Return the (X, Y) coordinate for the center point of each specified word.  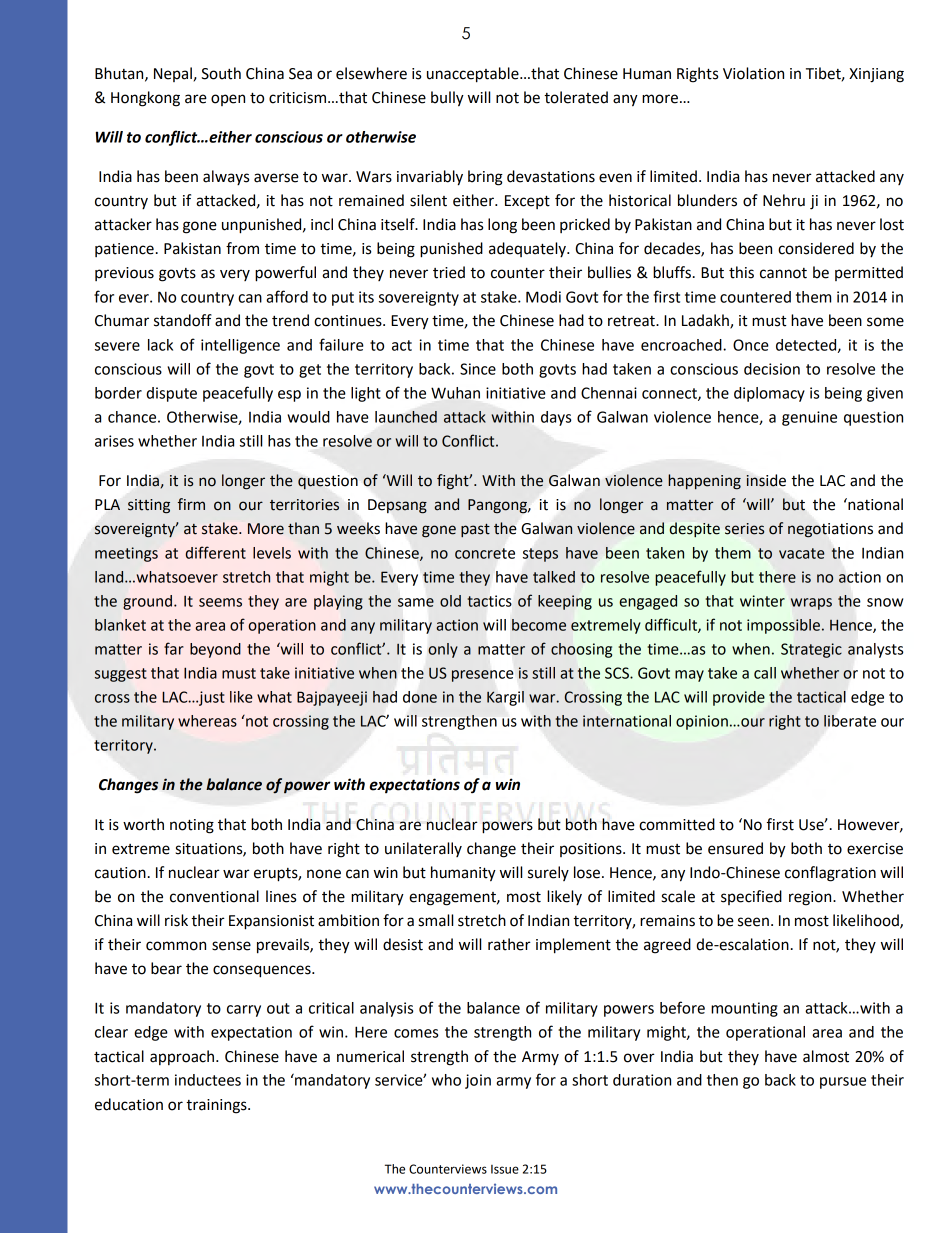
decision (772, 369)
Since (478, 369)
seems (220, 602)
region (811, 898)
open (228, 100)
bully (447, 99)
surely (548, 873)
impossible (783, 626)
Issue (505, 1169)
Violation (753, 73)
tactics (489, 601)
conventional (214, 896)
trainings (217, 1106)
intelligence (240, 346)
